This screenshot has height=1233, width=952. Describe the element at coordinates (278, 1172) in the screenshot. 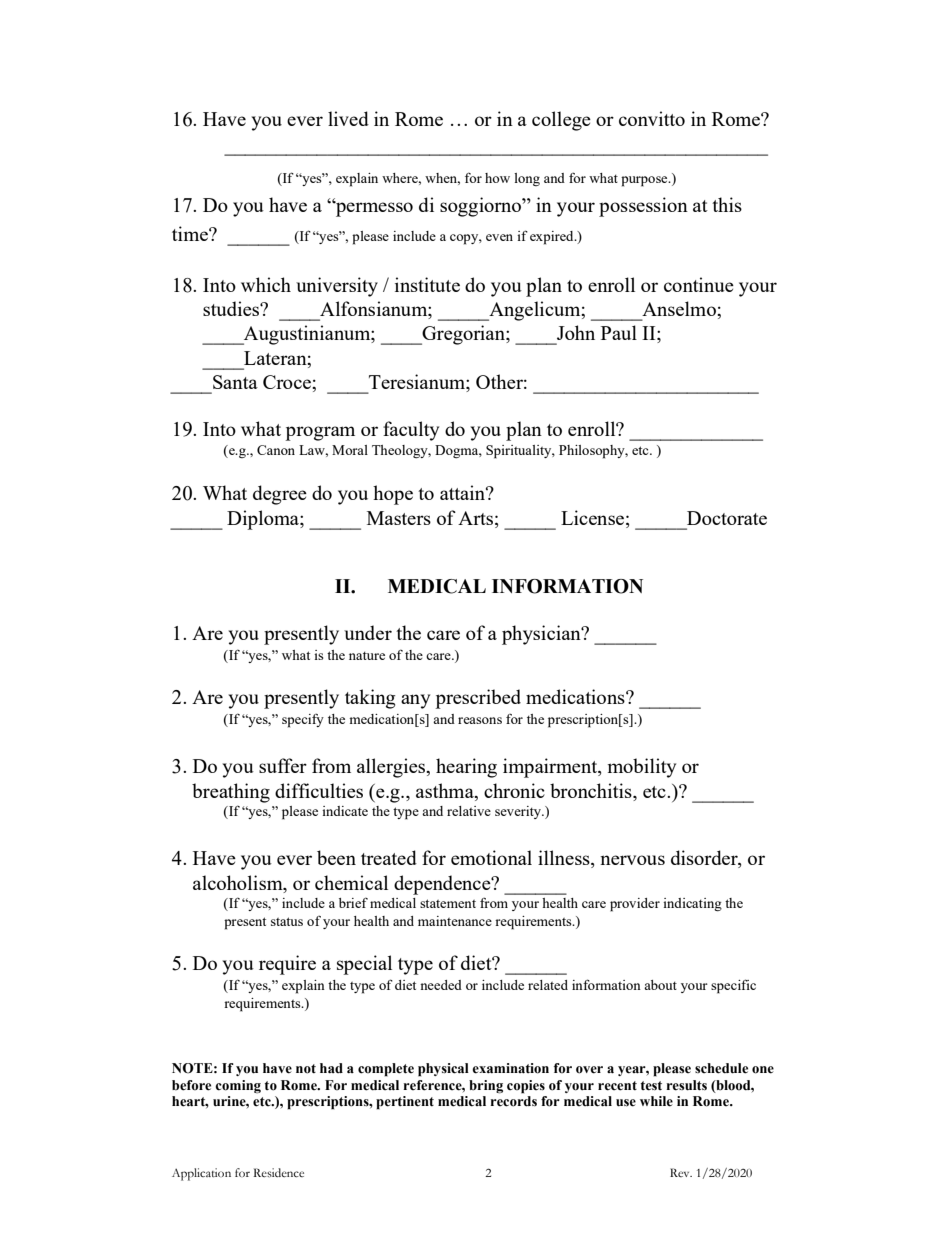

I see `Residence` at that location.
